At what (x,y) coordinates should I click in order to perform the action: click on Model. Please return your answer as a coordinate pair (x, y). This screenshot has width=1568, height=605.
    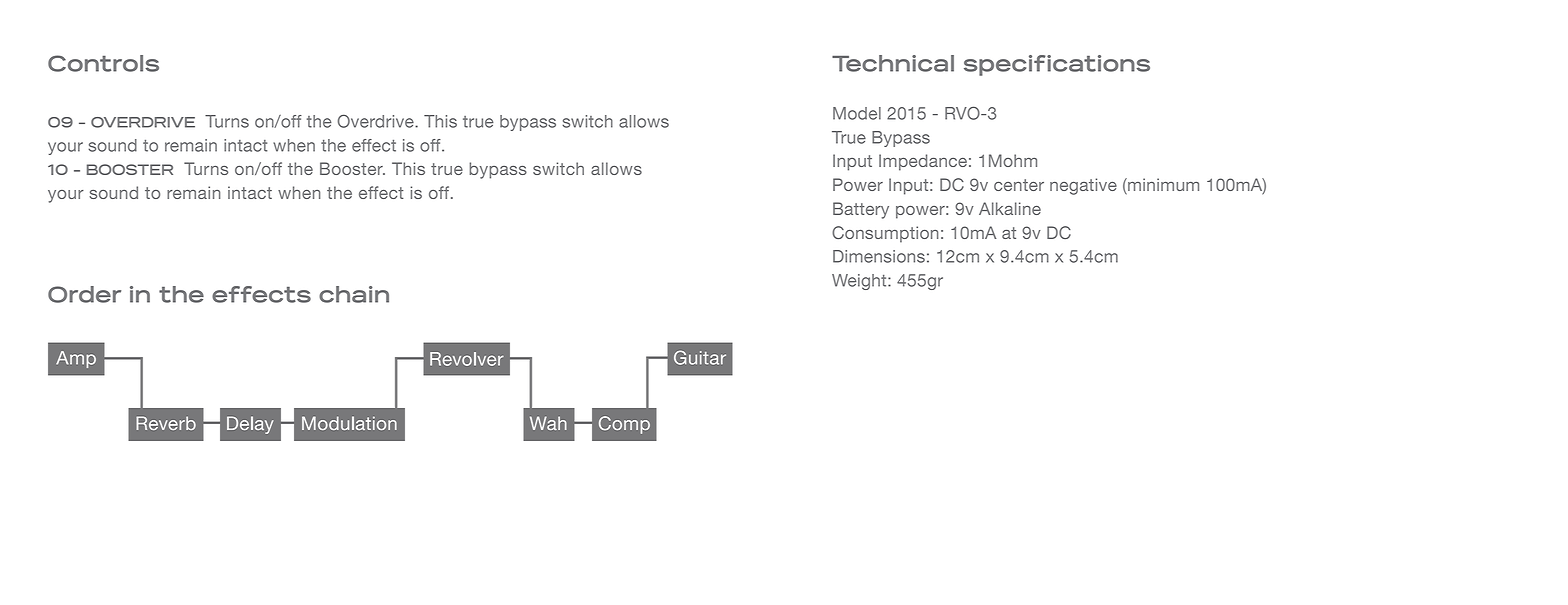
    Looking at the image, I should click on (857, 113).
